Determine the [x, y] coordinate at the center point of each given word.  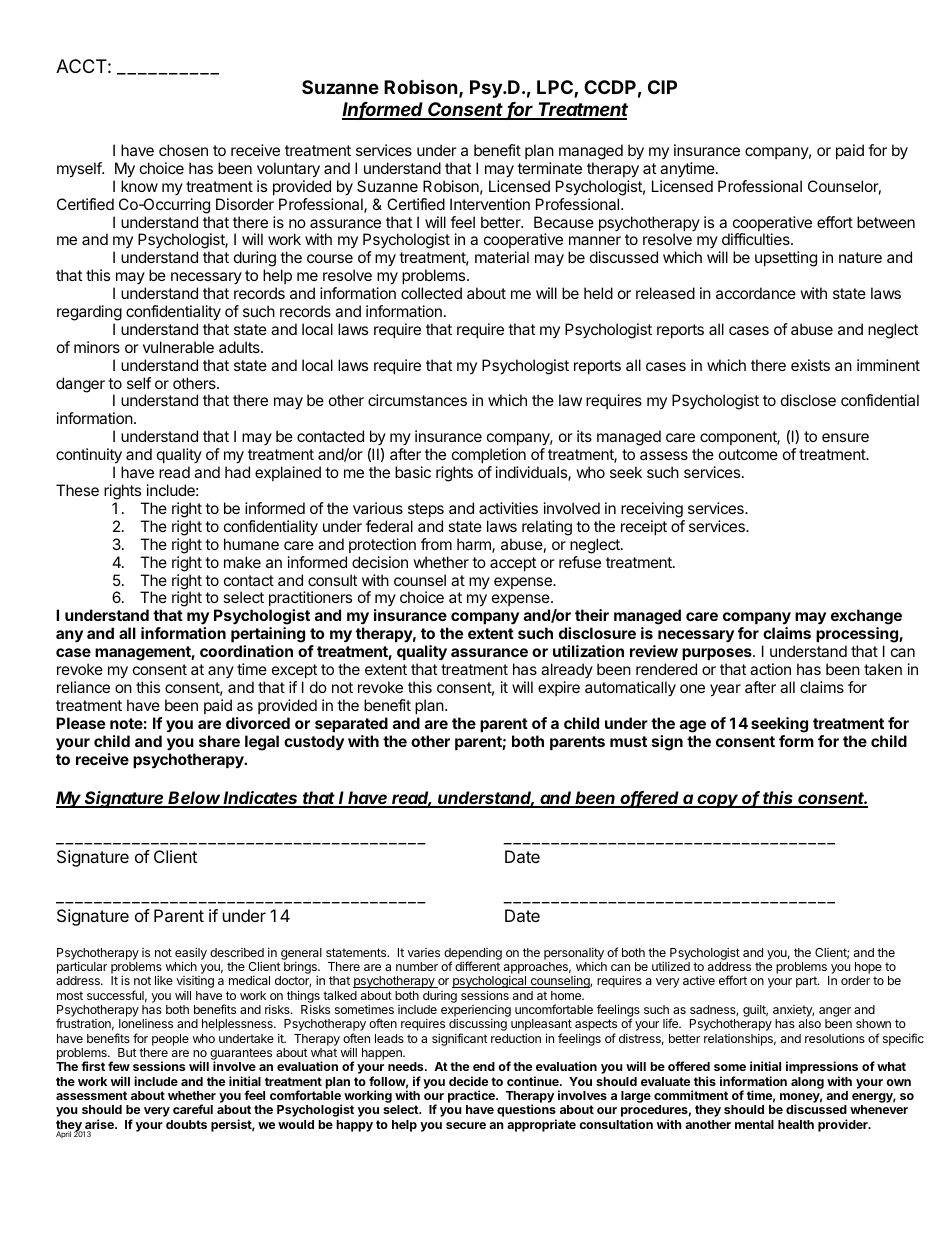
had [237, 472]
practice [472, 1096]
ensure [845, 437]
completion [489, 455]
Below [195, 799]
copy [718, 801]
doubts [186, 1124]
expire [559, 688]
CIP [662, 87]
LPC [556, 89]
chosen [183, 150]
